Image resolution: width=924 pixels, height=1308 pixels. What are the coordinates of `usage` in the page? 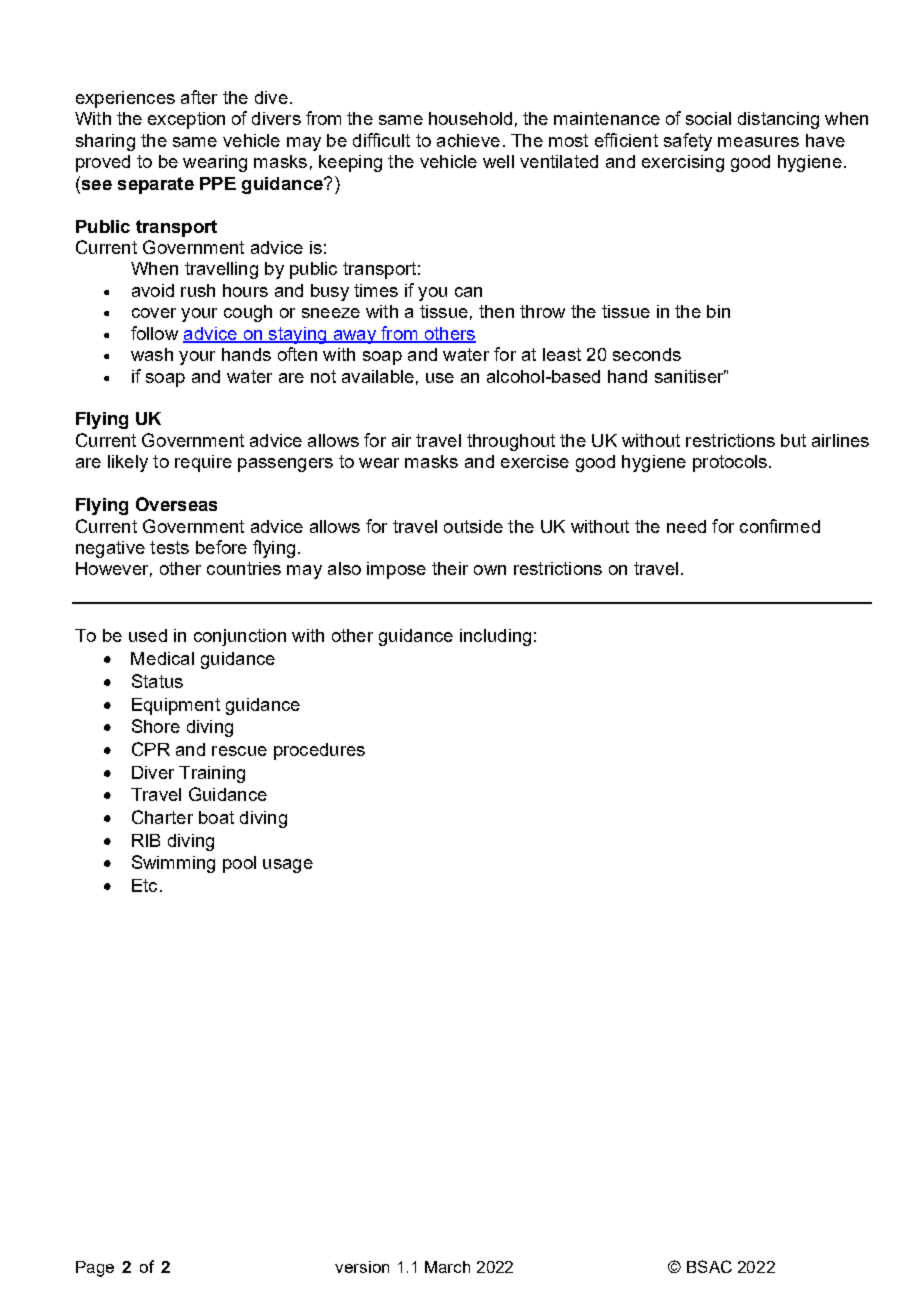 It's located at (288, 866).
